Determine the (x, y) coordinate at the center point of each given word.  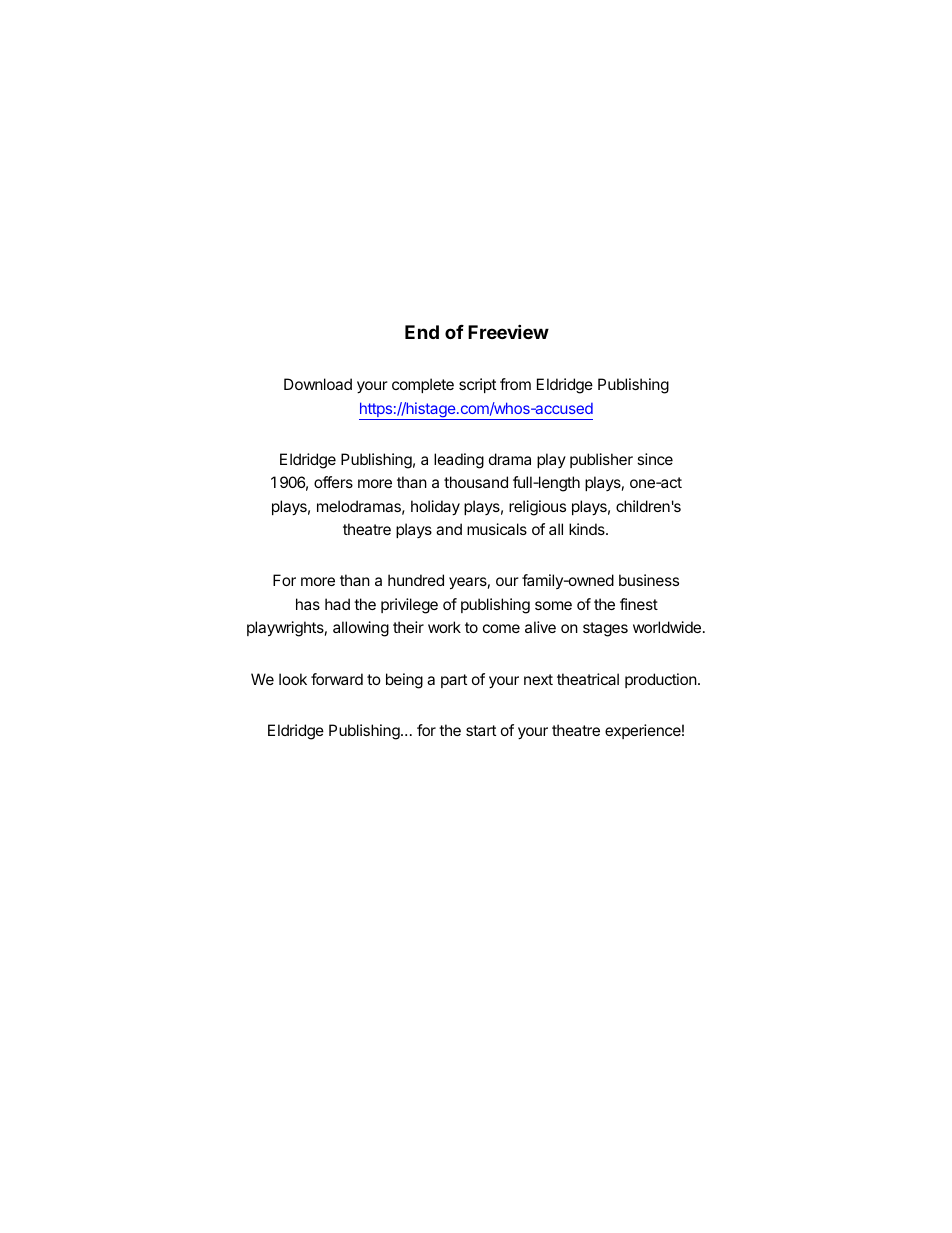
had (337, 604)
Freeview (508, 331)
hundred (416, 580)
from (515, 384)
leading (459, 461)
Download (318, 384)
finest (639, 604)
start (481, 730)
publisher (601, 460)
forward (337, 679)
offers (333, 482)
